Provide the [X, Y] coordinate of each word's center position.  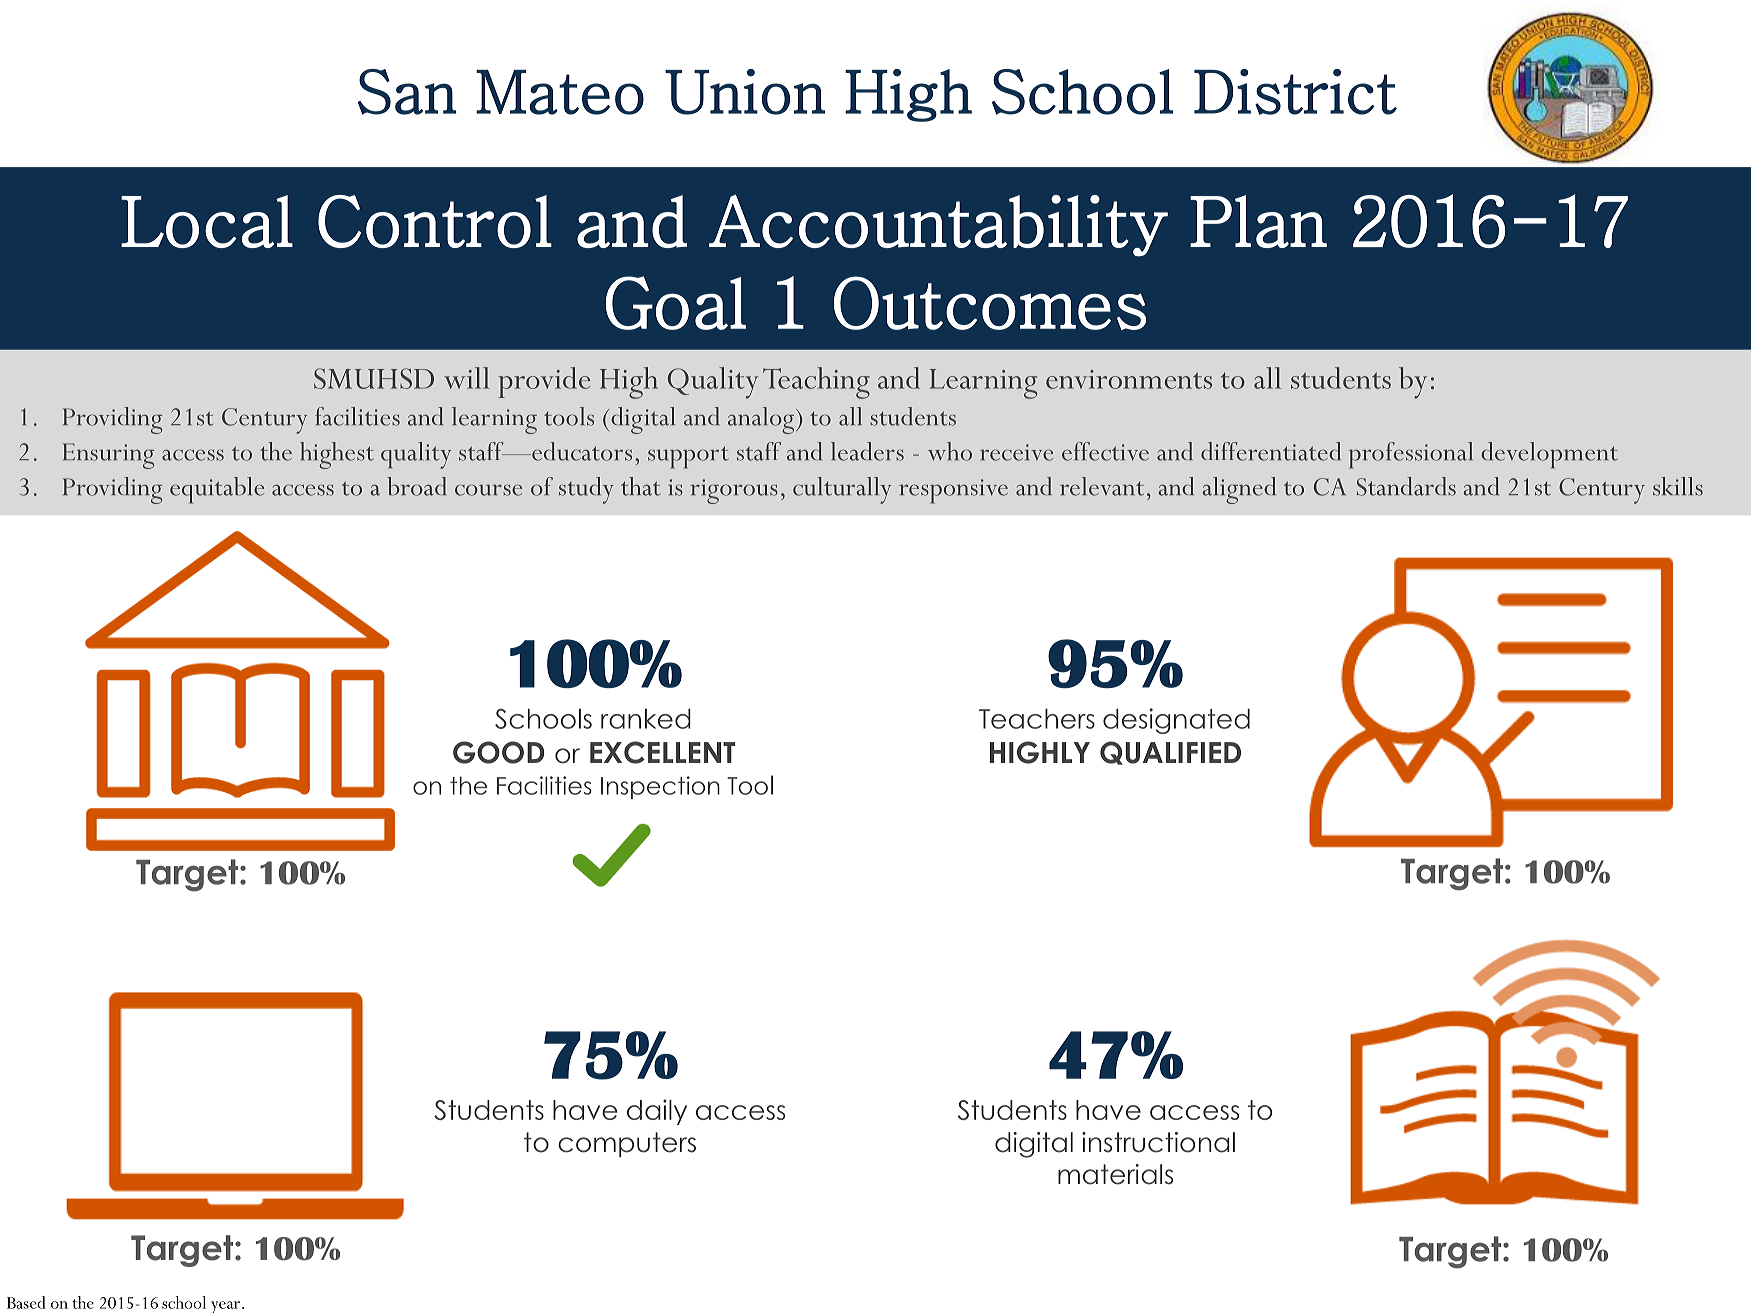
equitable [217, 490]
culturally [842, 490]
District [1295, 92]
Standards [1406, 486]
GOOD [499, 752]
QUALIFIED [1170, 753]
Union [745, 92]
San [407, 92]
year [225, 1307]
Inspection [660, 787]
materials [1115, 1174]
